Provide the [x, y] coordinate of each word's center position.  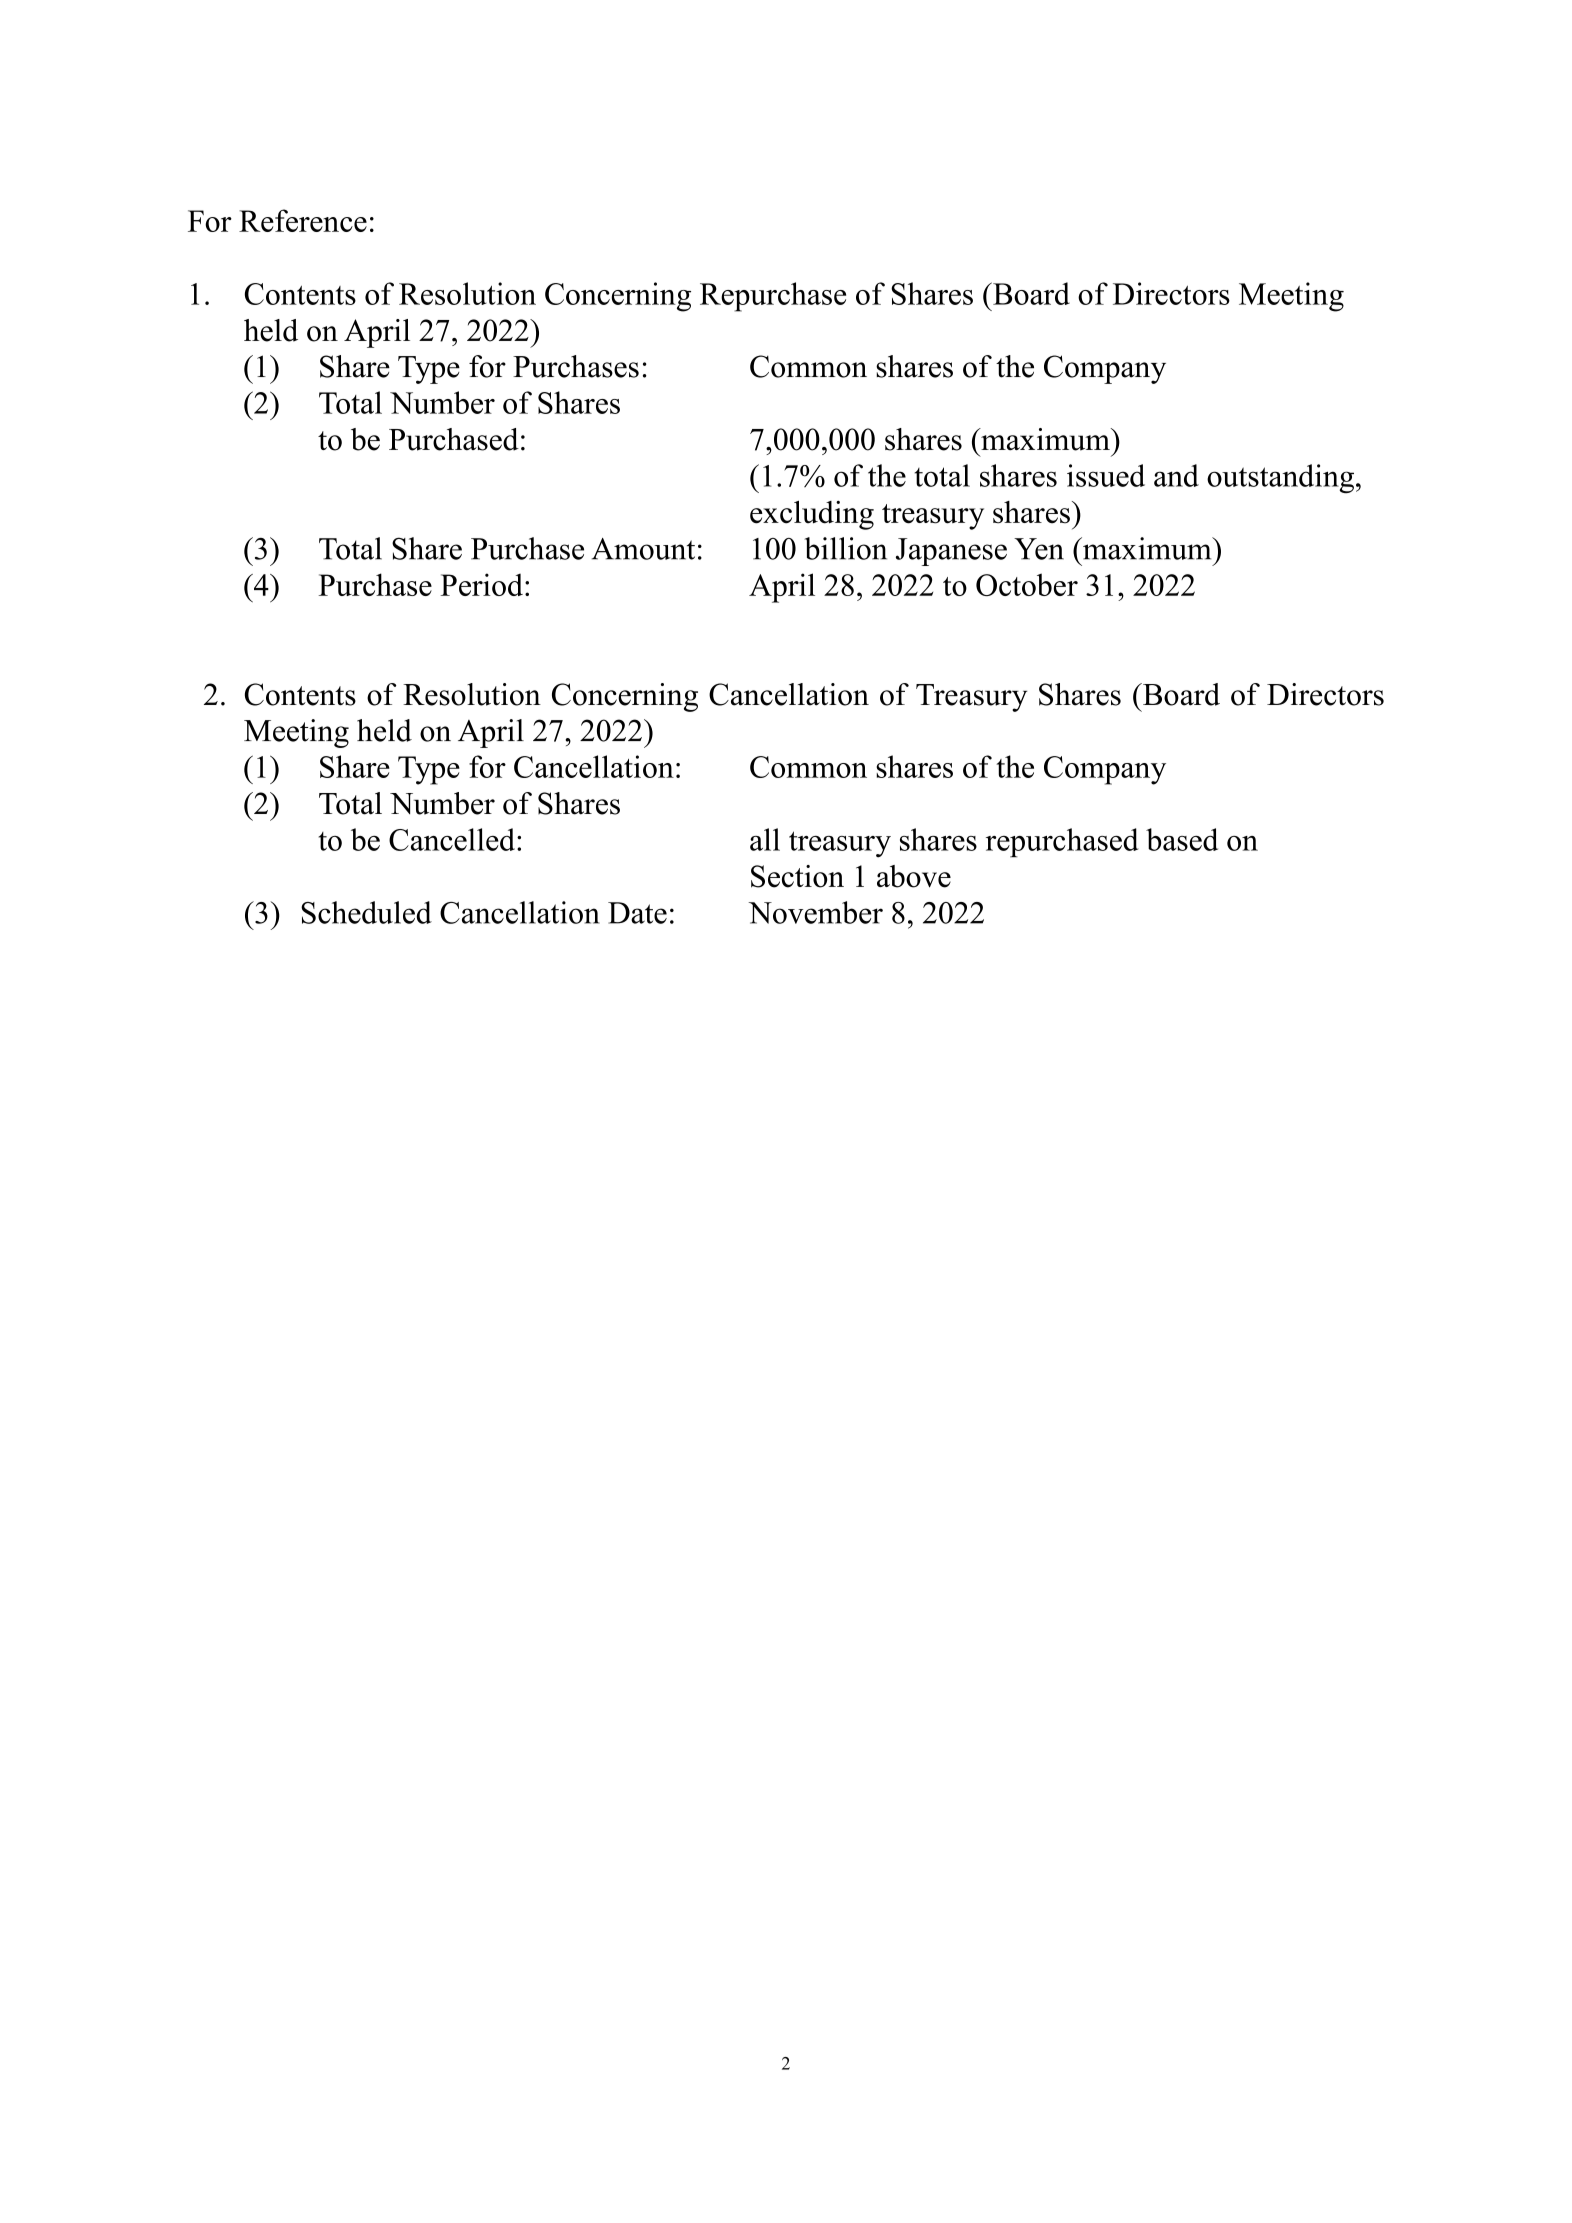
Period [481, 584]
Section [797, 876]
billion [845, 548]
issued [1106, 475]
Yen [1039, 549]
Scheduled [366, 912]
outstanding [1282, 478]
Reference [303, 220]
